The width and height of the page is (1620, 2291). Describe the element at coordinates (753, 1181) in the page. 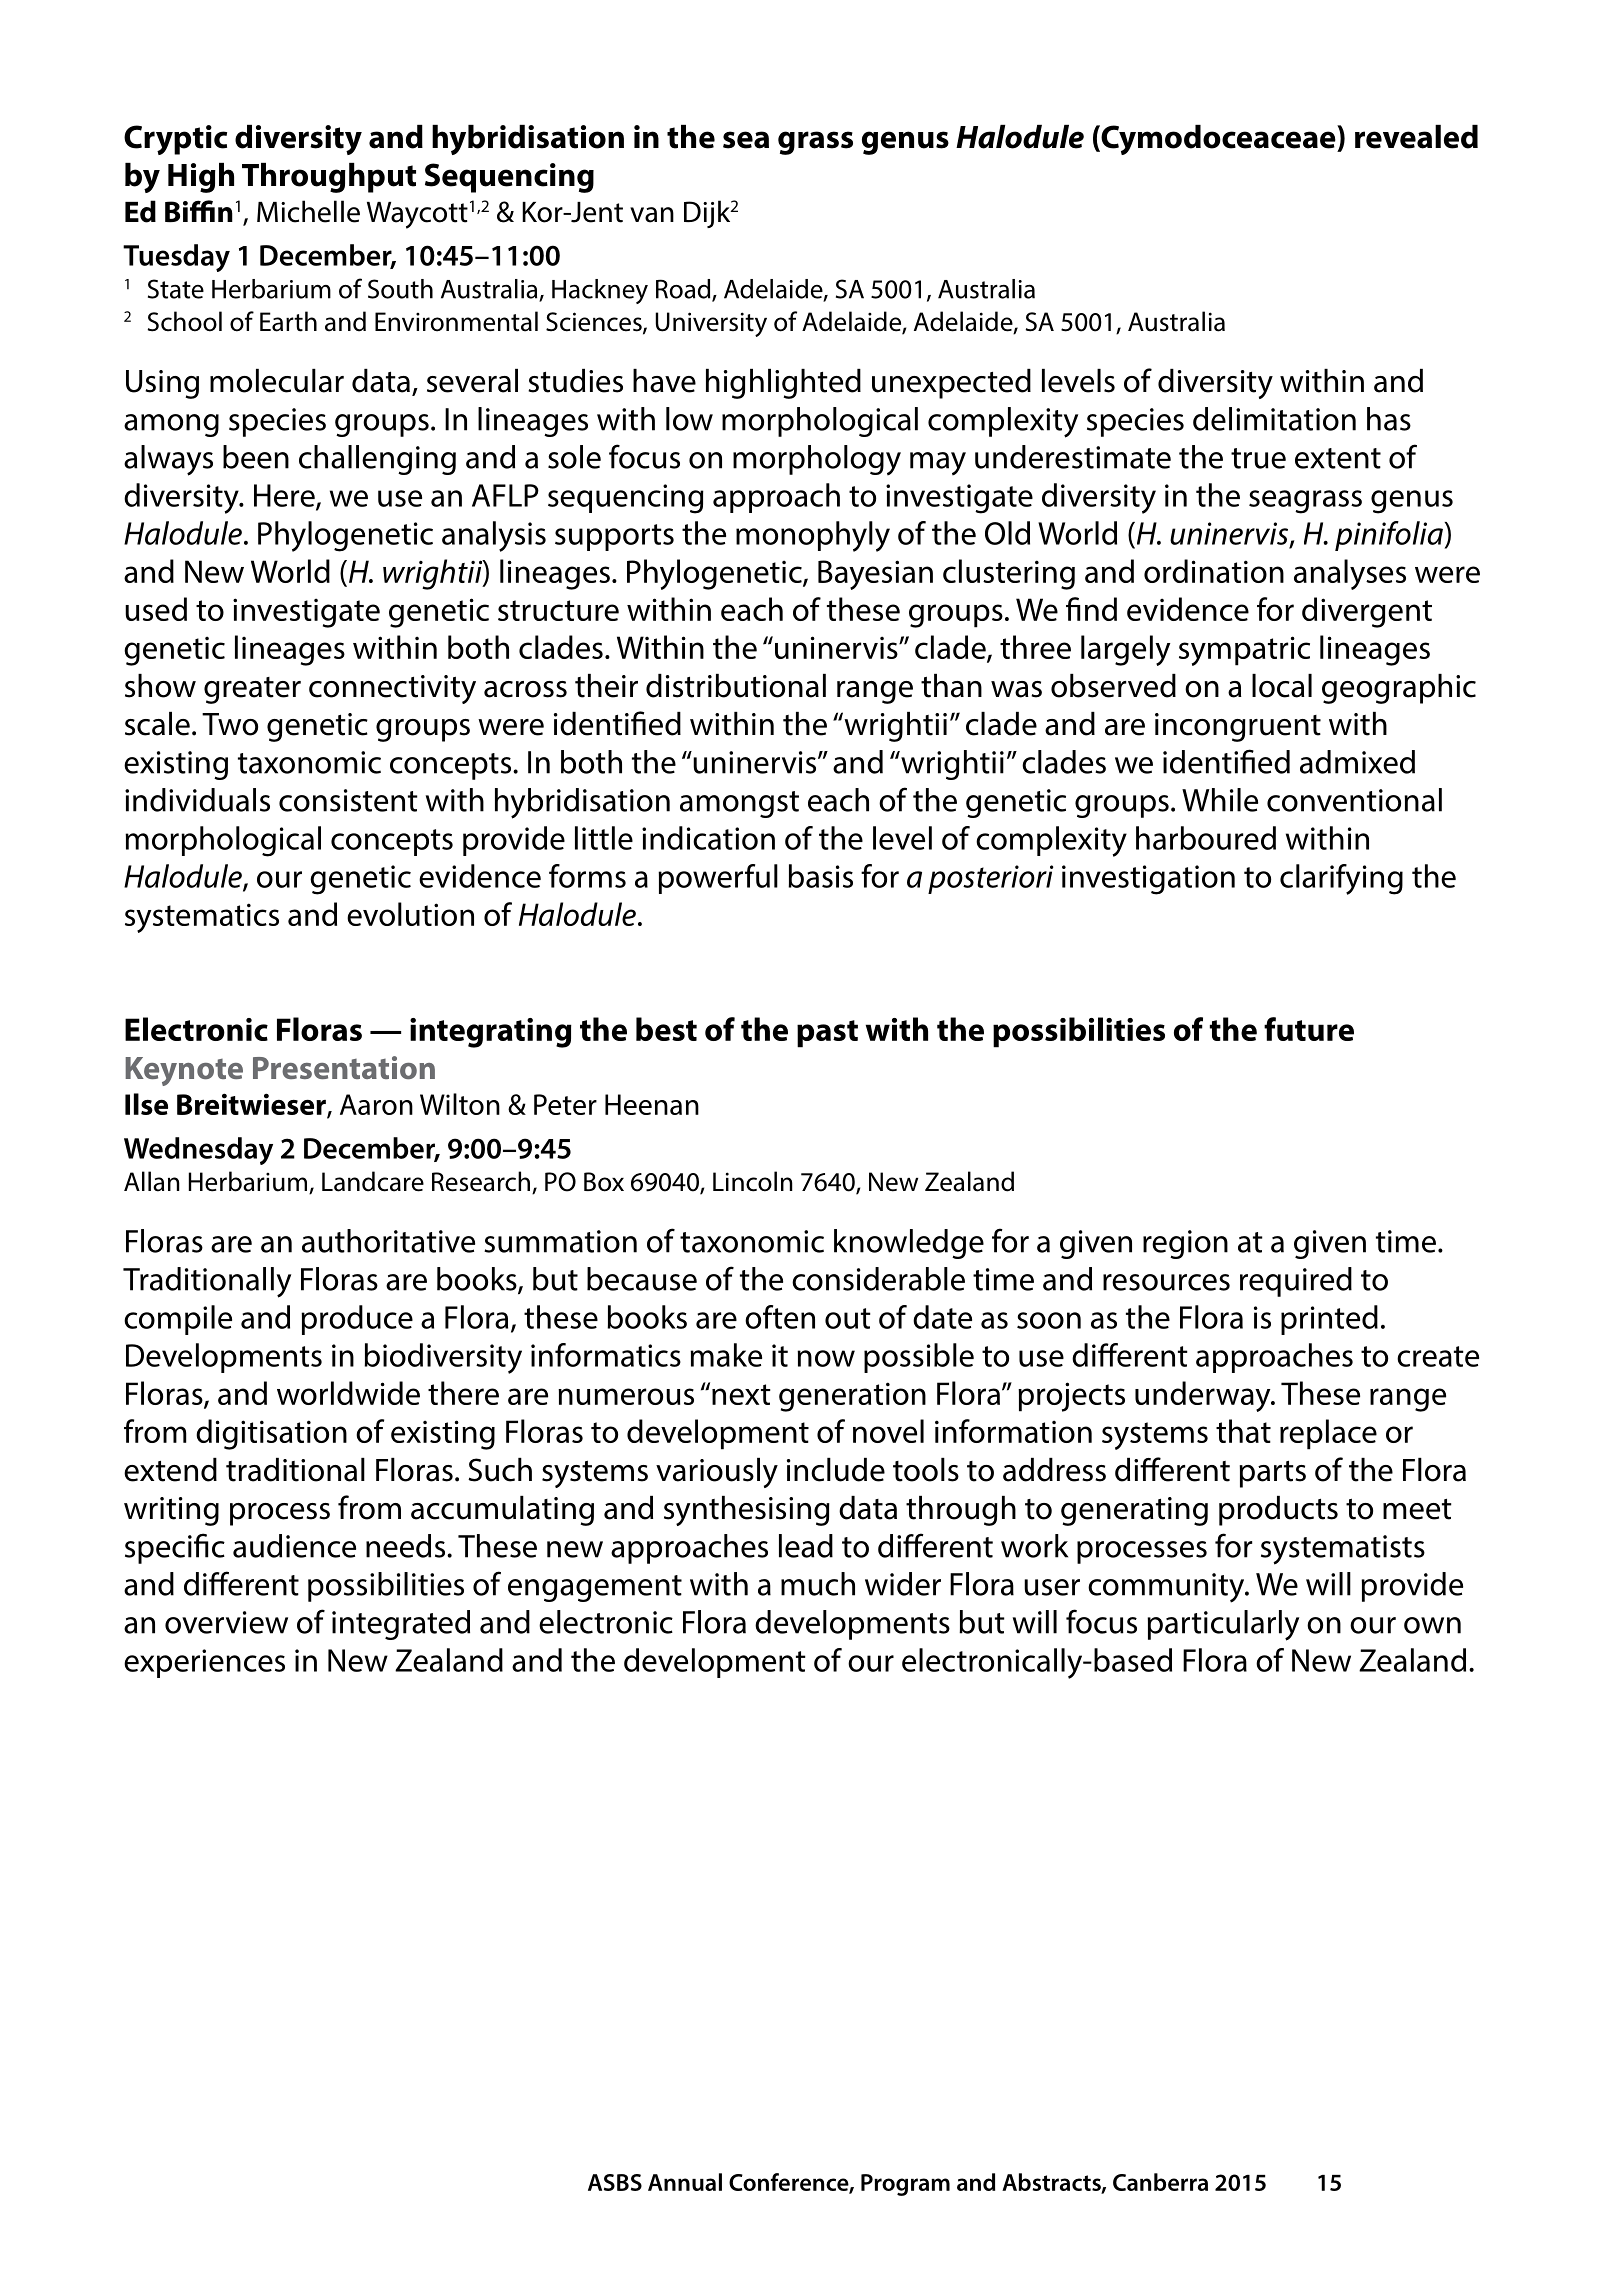

I see `Lincoln` at that location.
